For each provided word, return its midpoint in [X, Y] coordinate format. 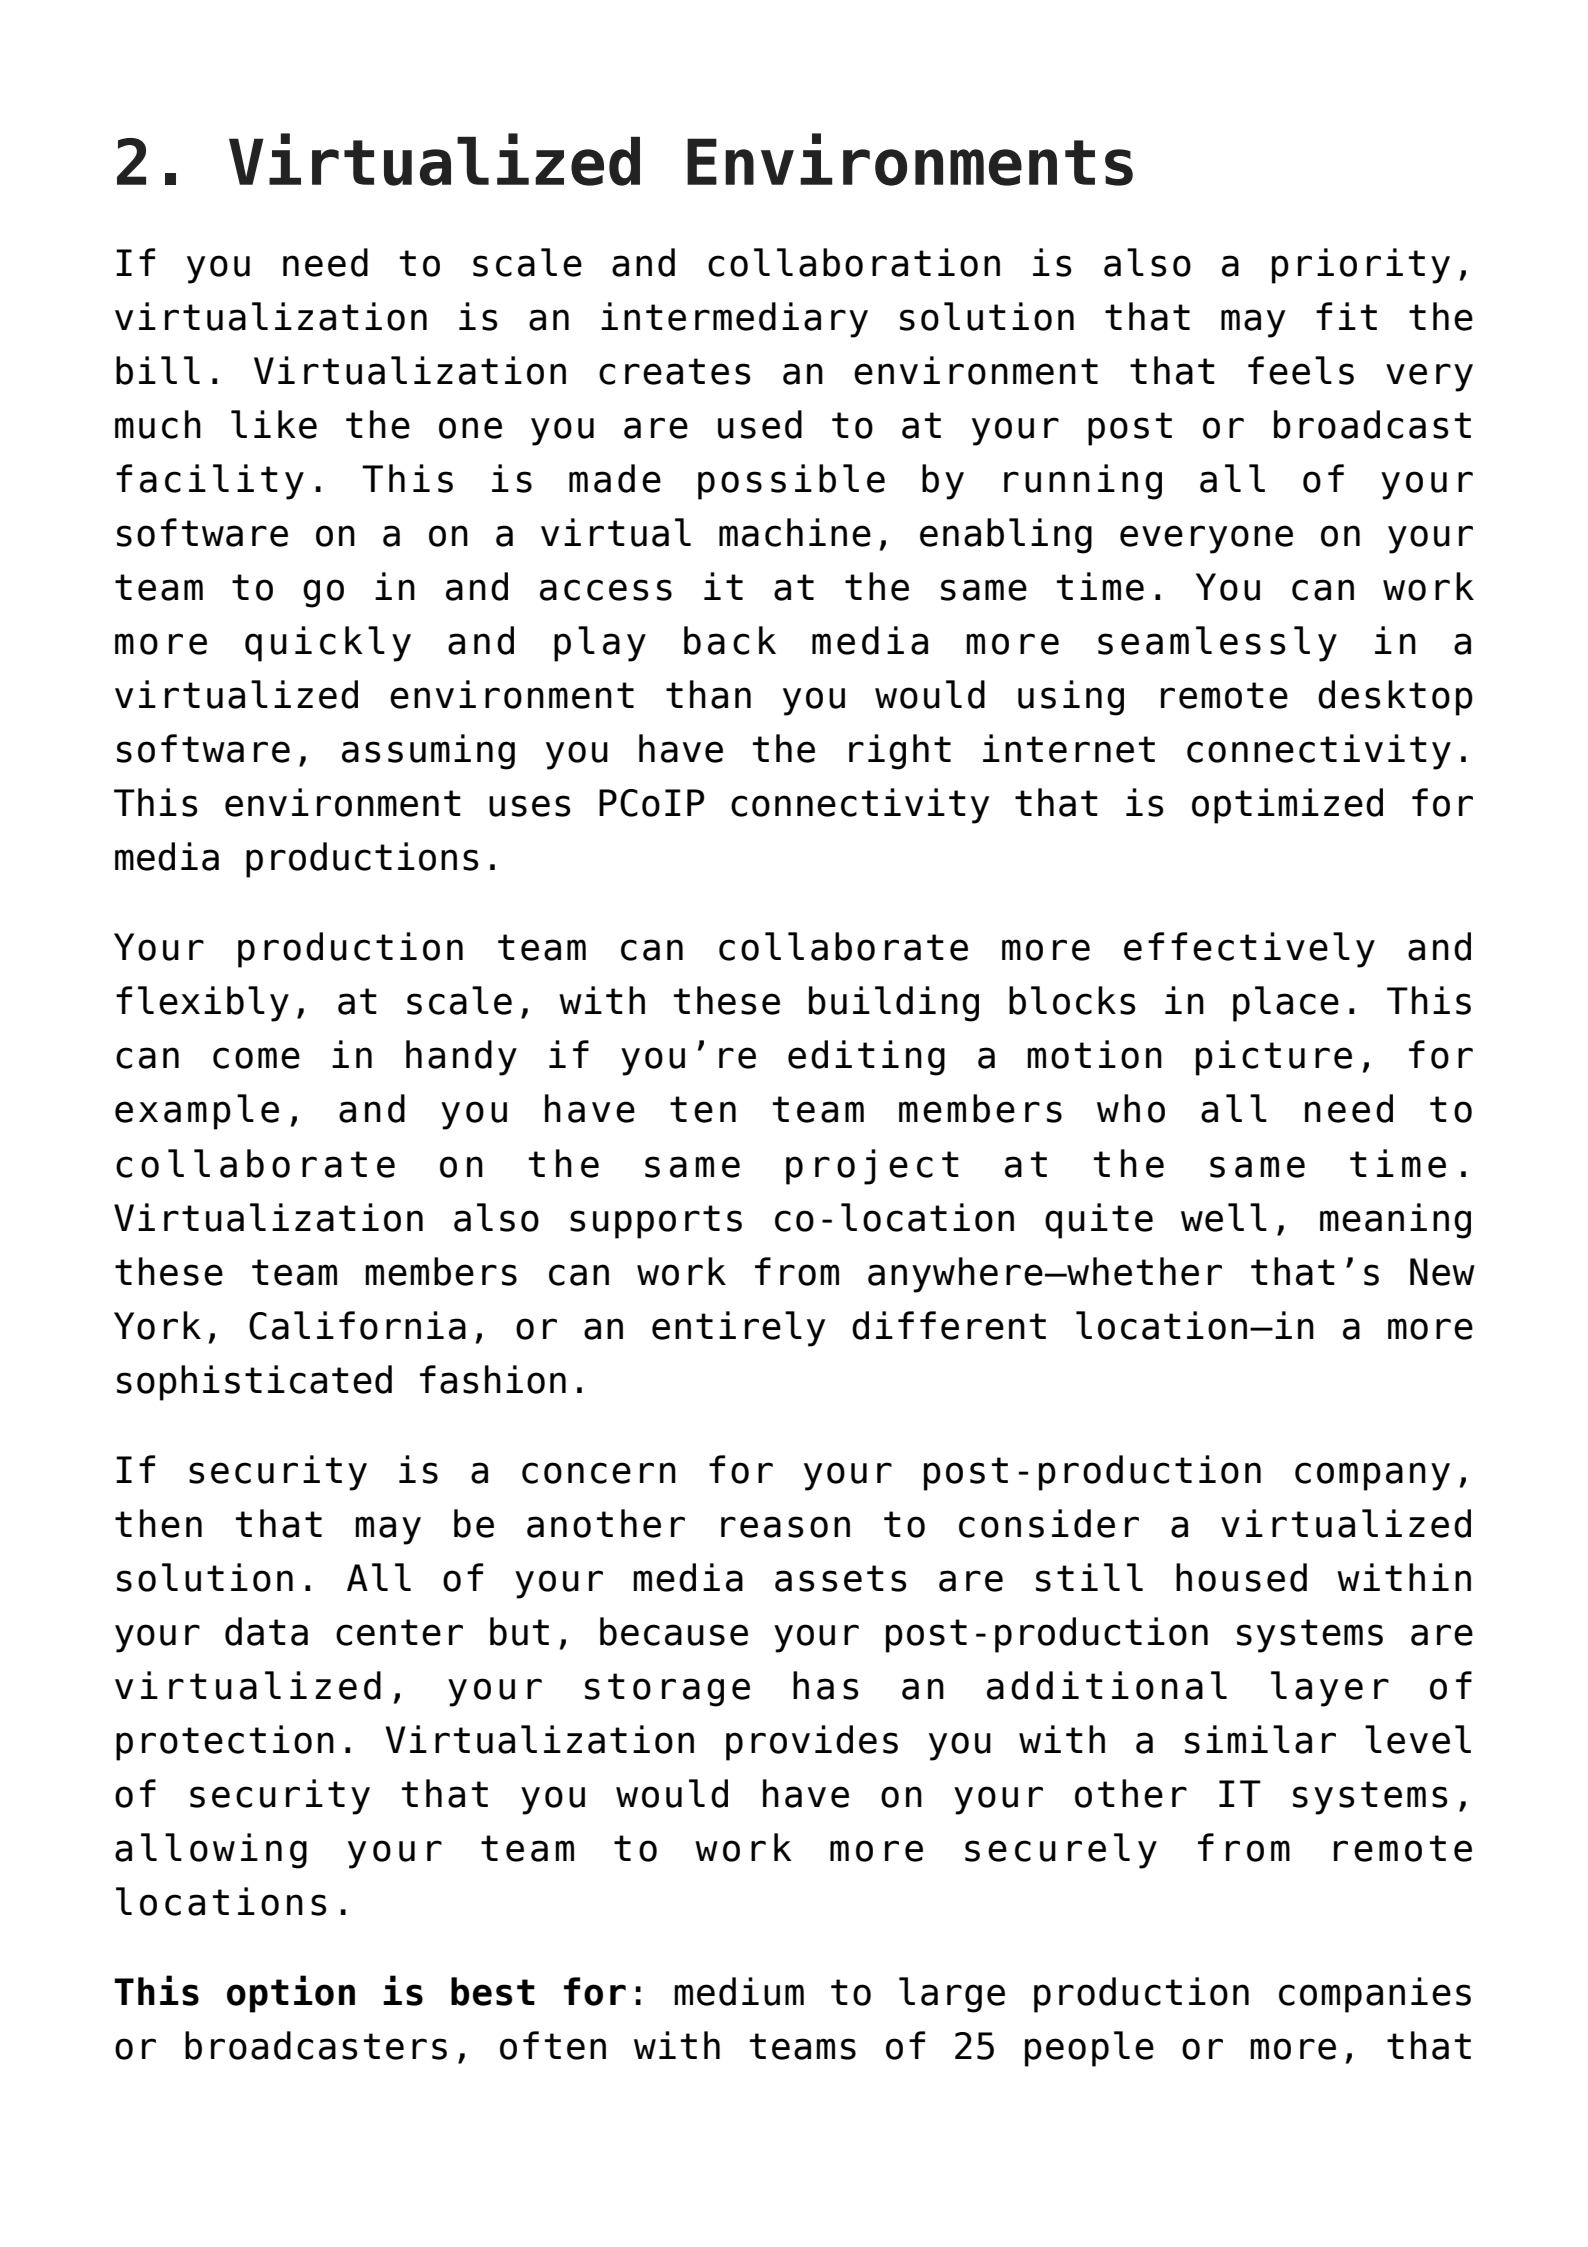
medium [739, 1991]
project [872, 1167]
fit [1346, 316]
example [197, 1112]
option [291, 1994]
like [274, 424]
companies [1375, 1995]
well [1224, 1217]
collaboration [854, 262]
